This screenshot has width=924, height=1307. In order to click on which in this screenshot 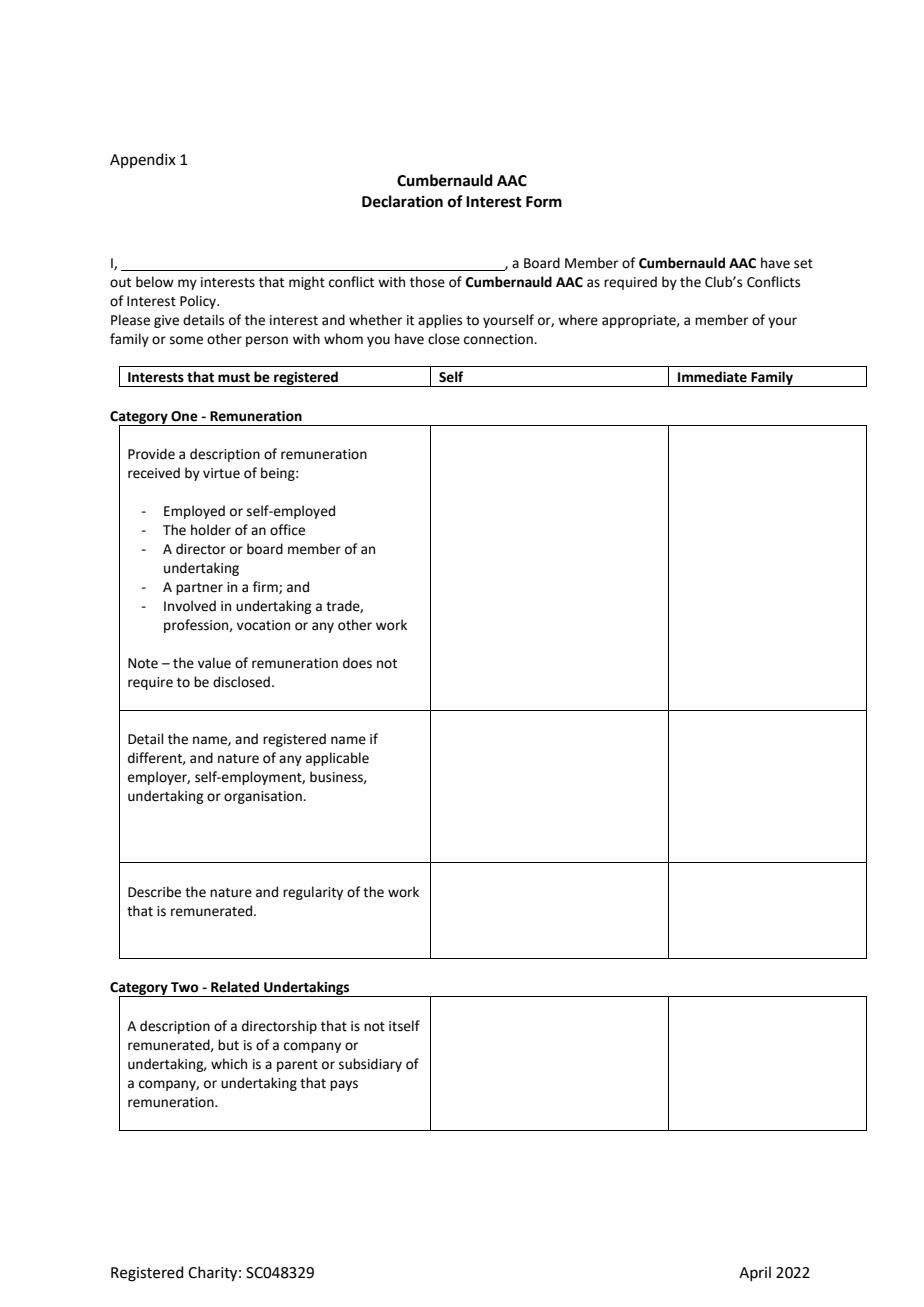, I will do `click(229, 1064)`.
